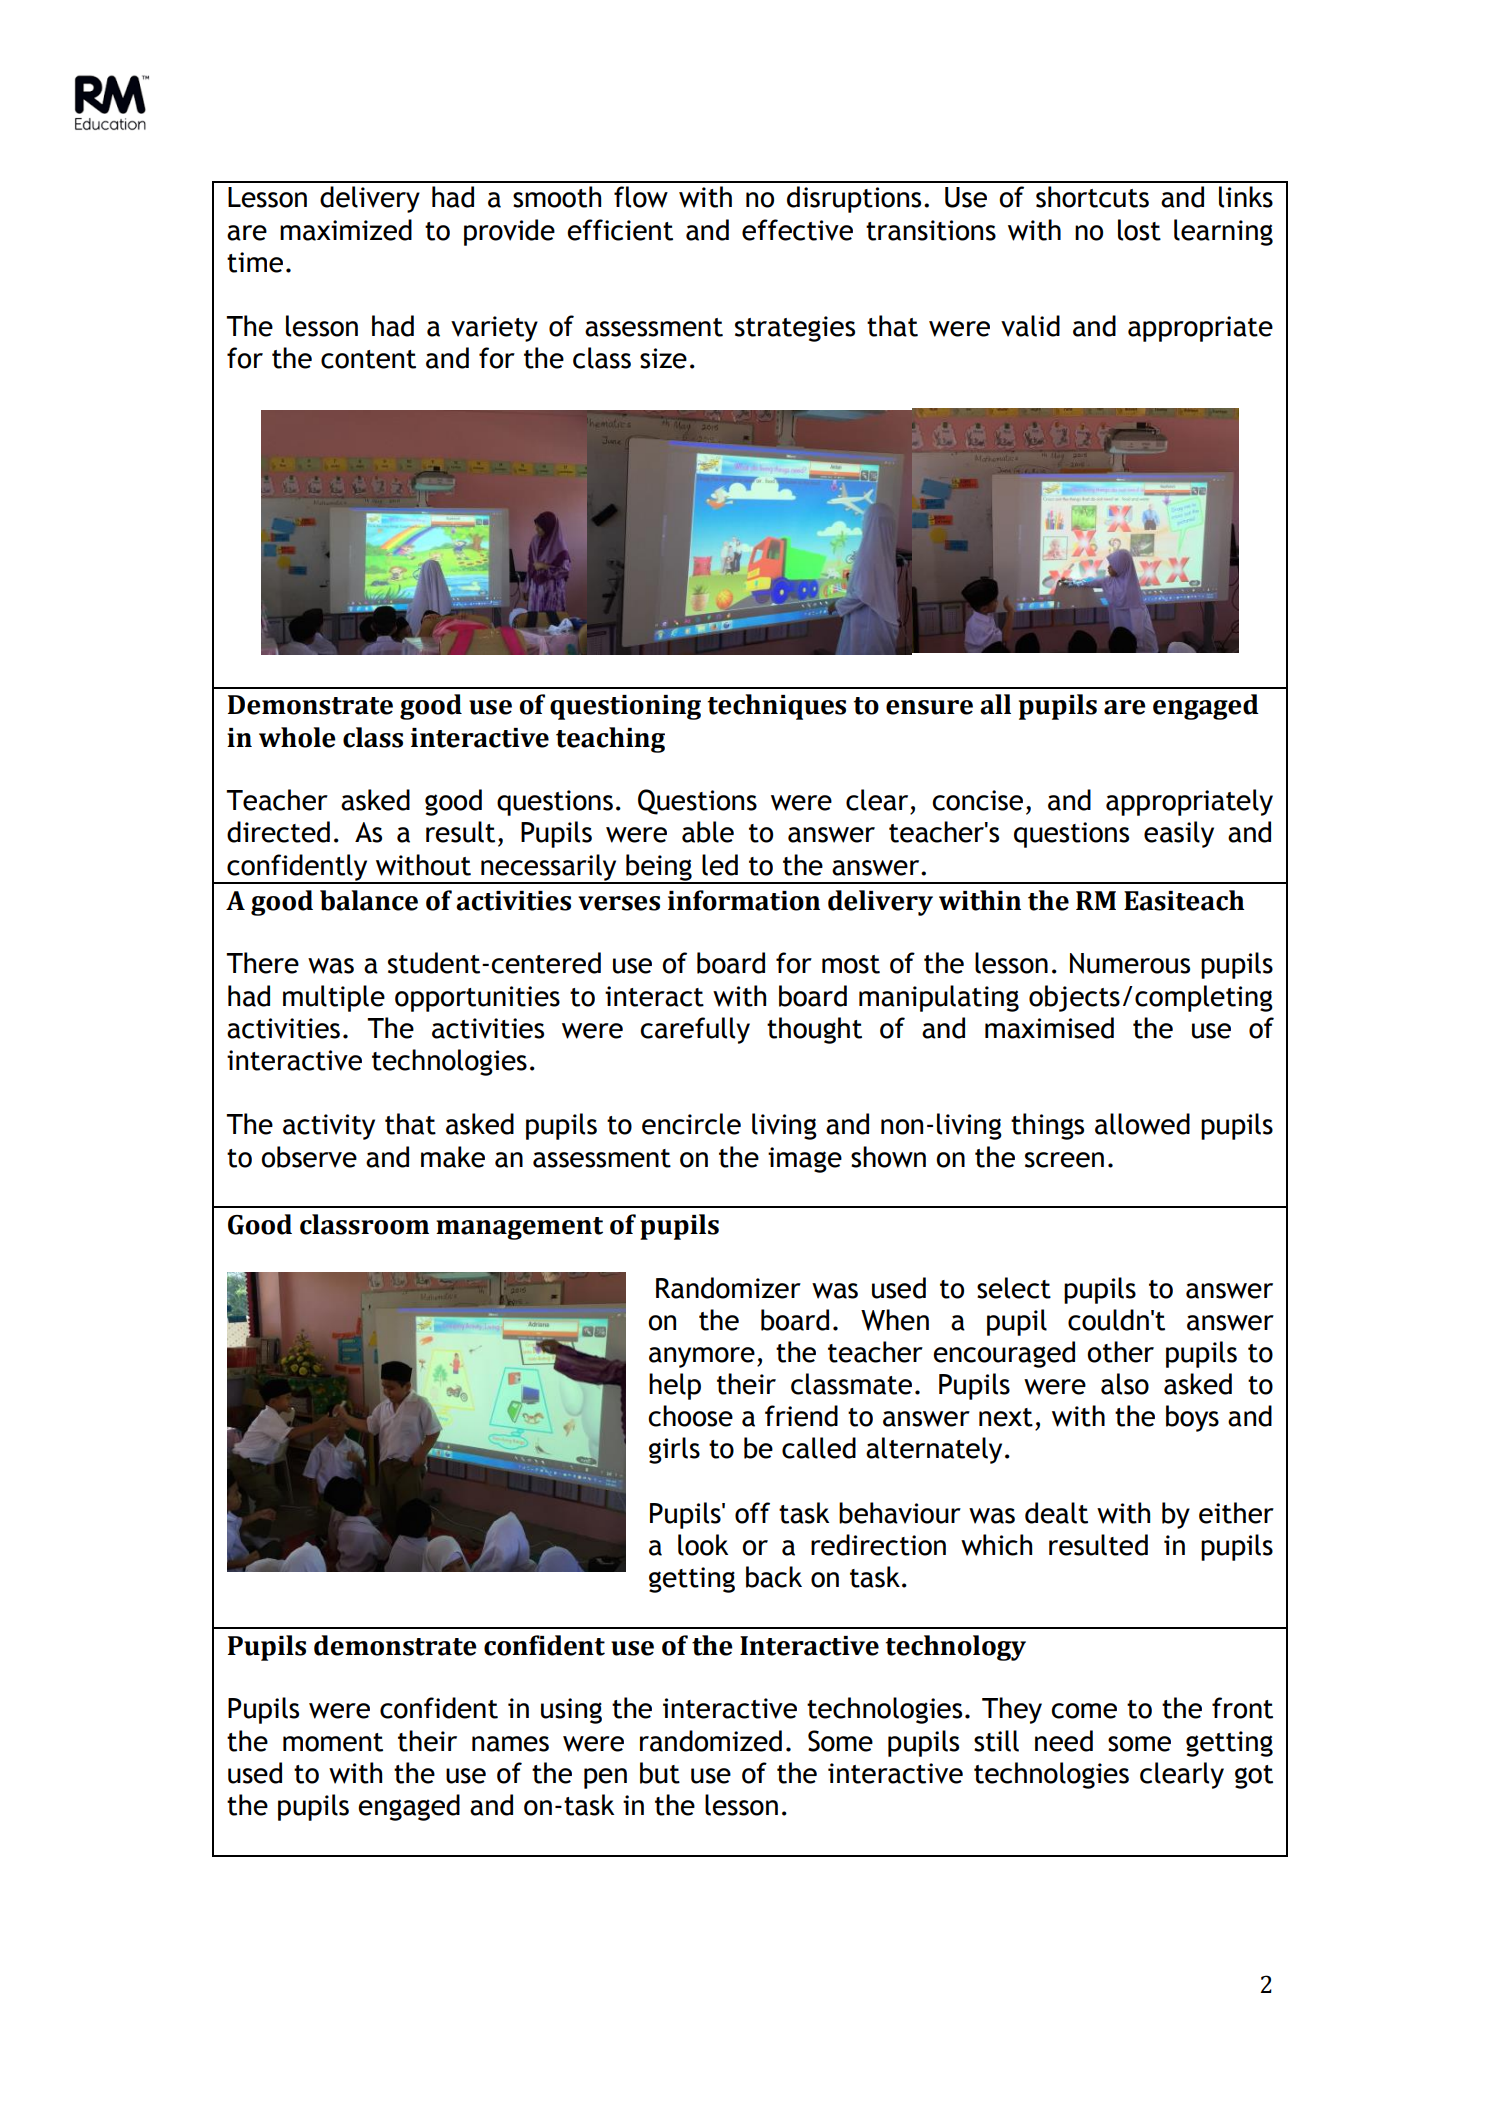 The image size is (1500, 2123). I want to click on moment, so click(333, 1742).
